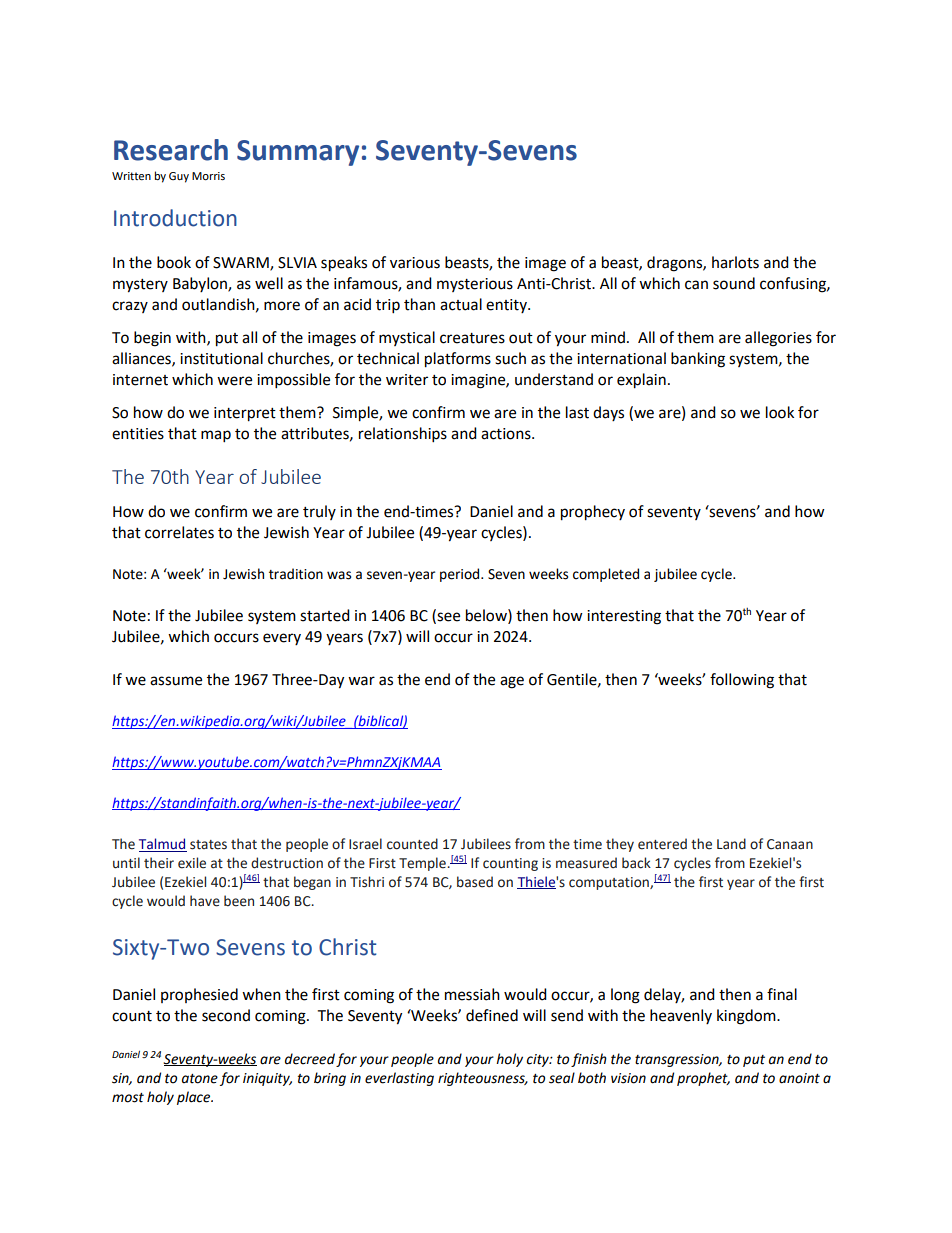 This screenshot has width=952, height=1233. Describe the element at coordinates (742, 681) in the screenshot. I see `following` at that location.
